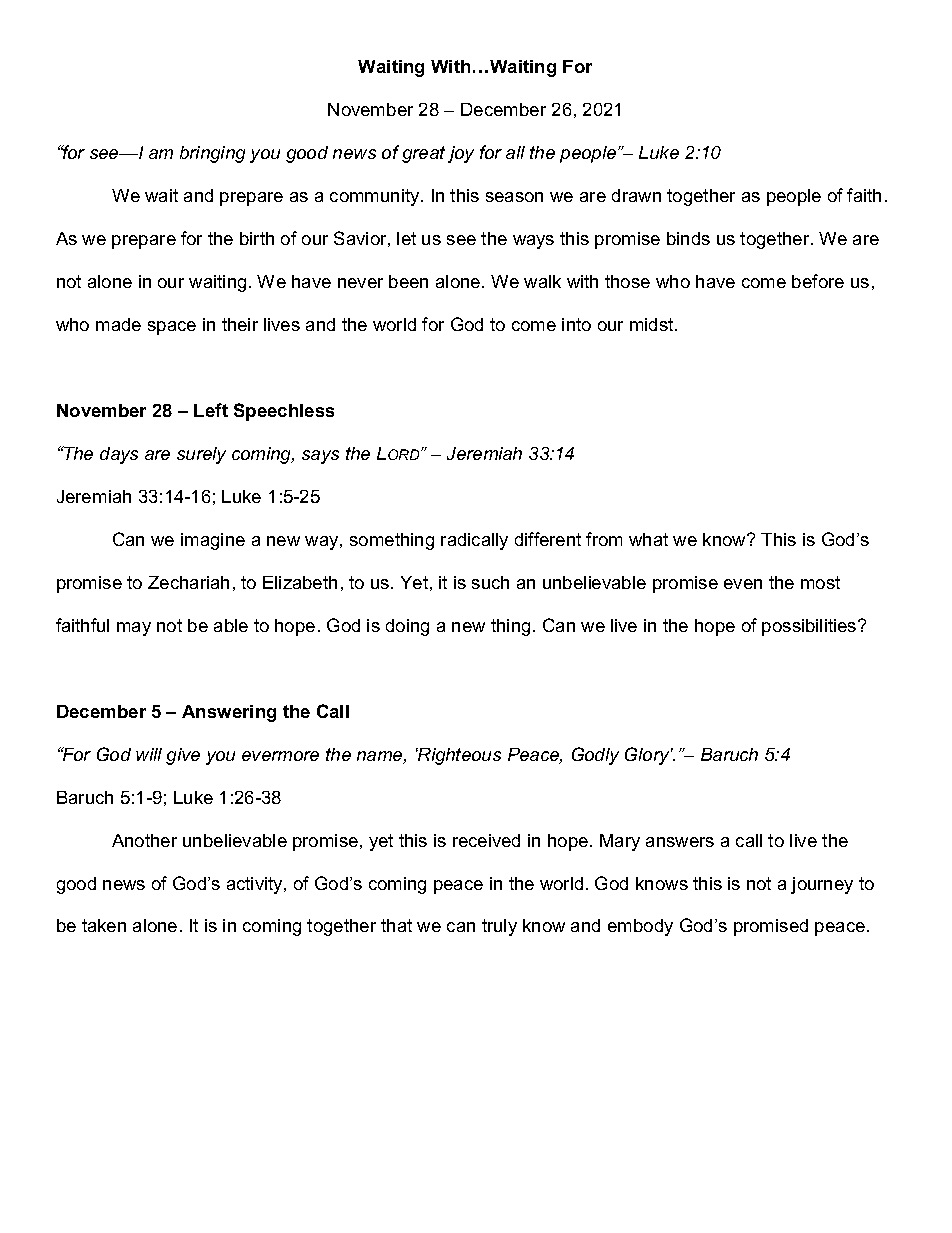 The image size is (952, 1233). I want to click on space, so click(172, 328).
